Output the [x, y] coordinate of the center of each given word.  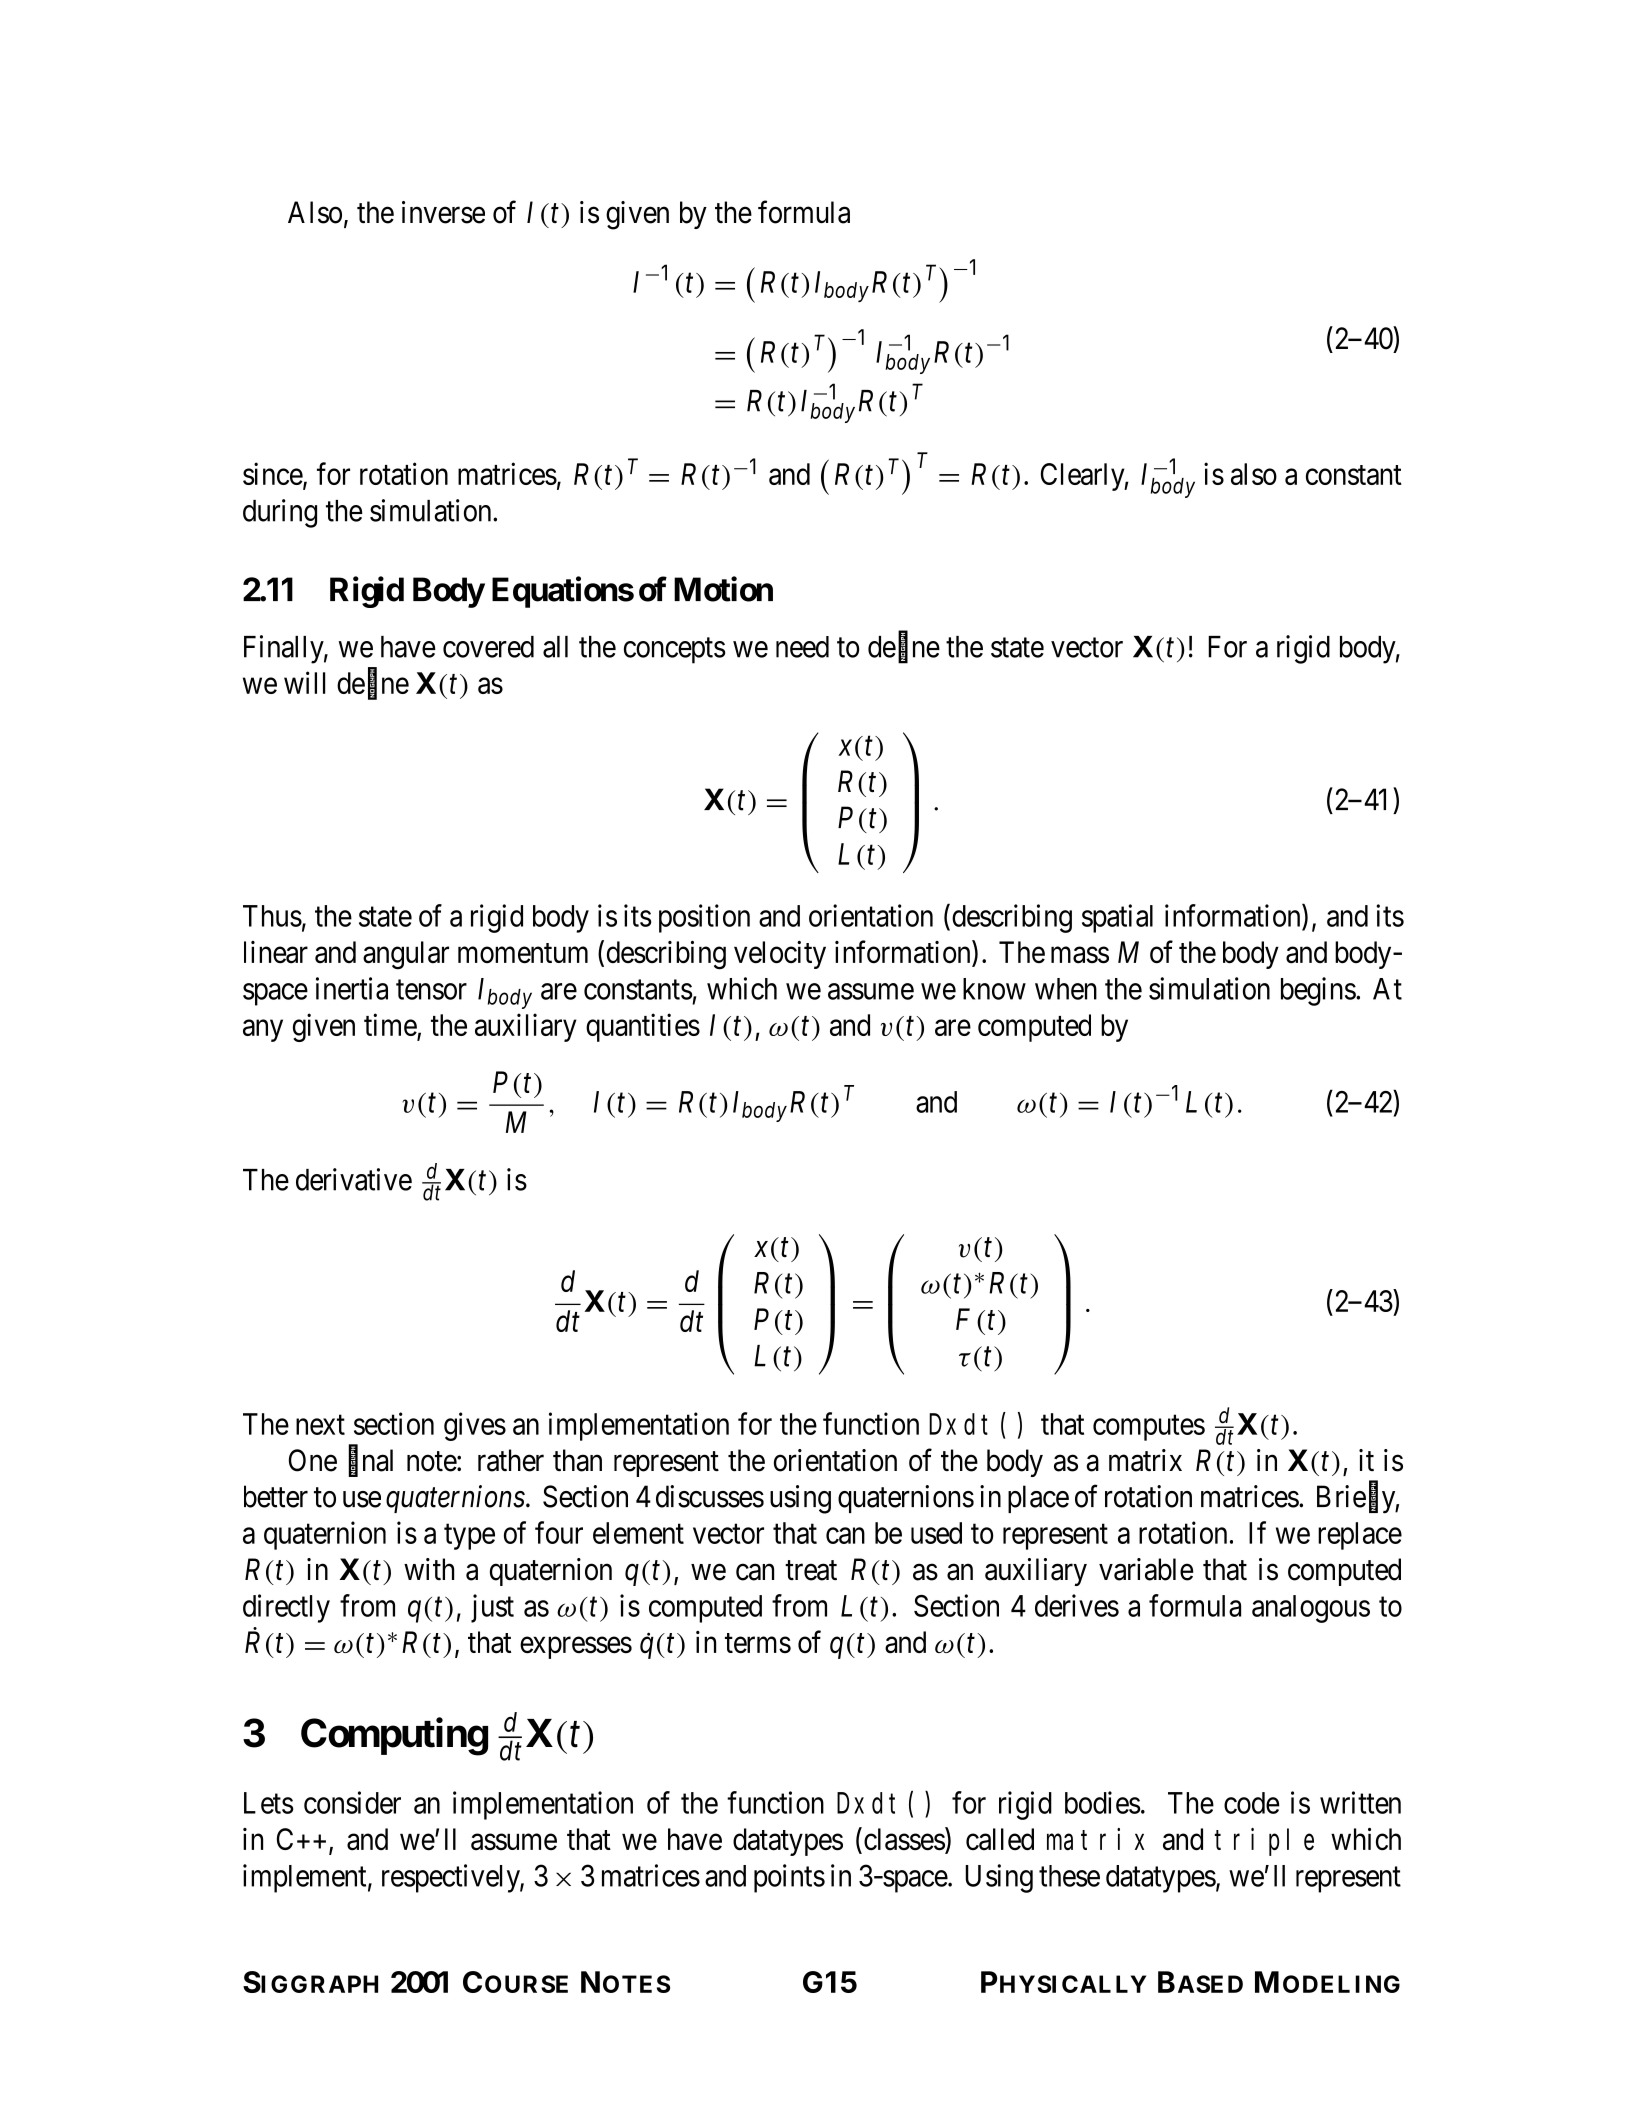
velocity [780, 955]
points [789, 1878]
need [802, 647]
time [391, 1026]
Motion [723, 589]
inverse [443, 212]
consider [352, 1802]
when [1066, 989]
